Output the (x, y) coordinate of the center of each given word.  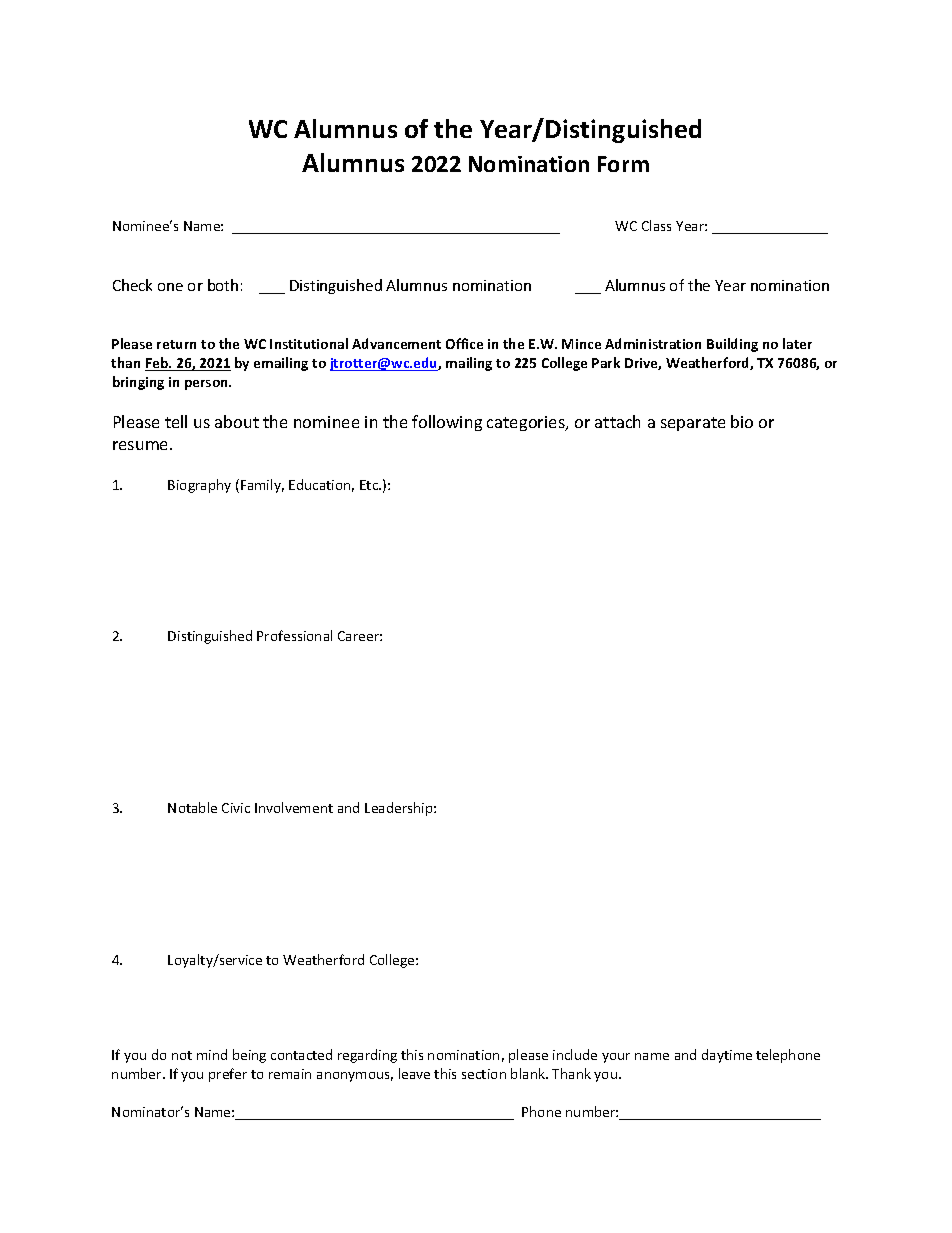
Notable (192, 807)
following (447, 423)
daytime (727, 1056)
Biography (199, 486)
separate (693, 424)
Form (623, 164)
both (223, 285)
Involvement (294, 807)
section (484, 1074)
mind (212, 1054)
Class (656, 225)
